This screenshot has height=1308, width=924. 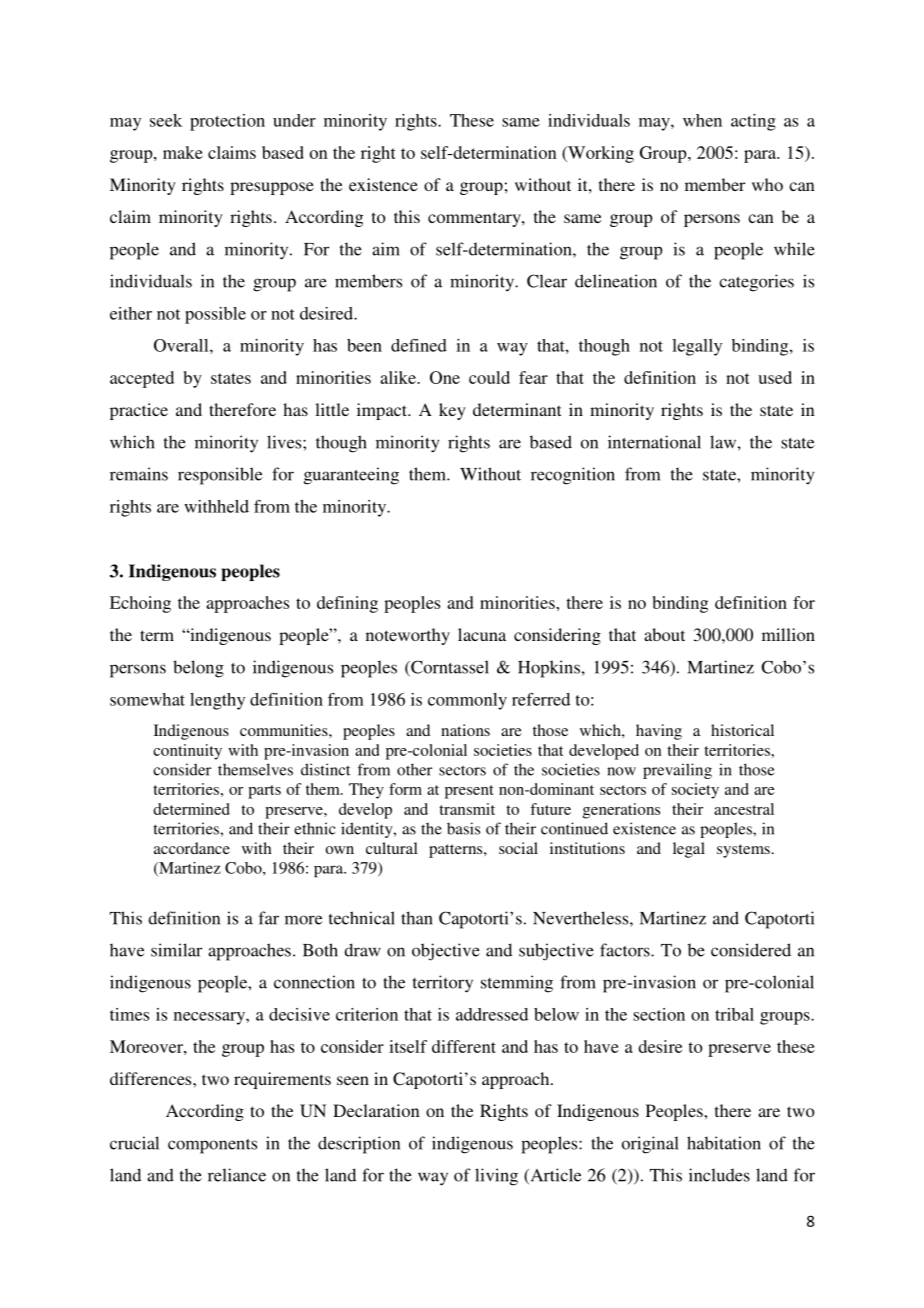 I want to click on accordance, so click(x=192, y=848).
